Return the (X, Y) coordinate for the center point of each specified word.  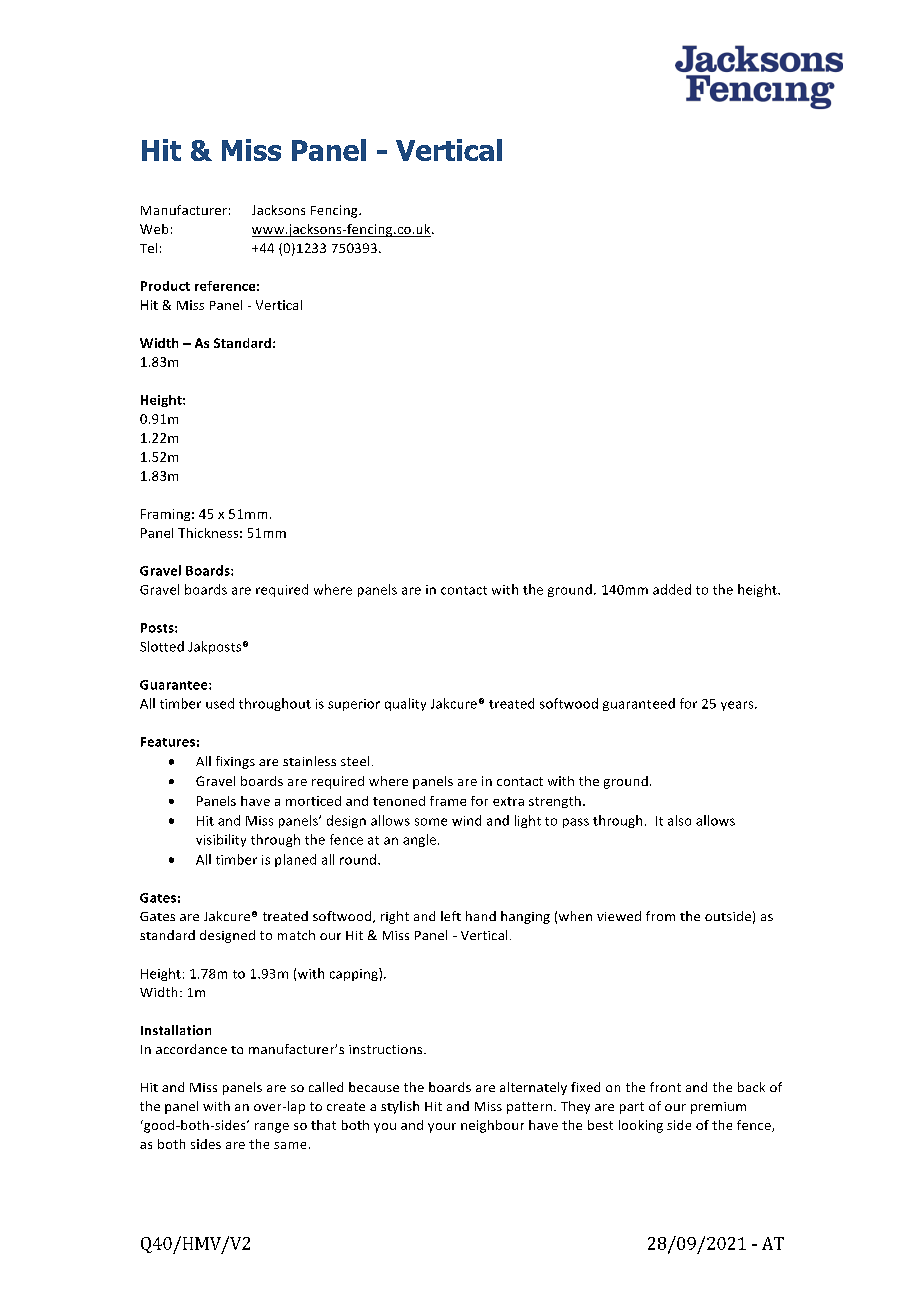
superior (354, 705)
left (451, 916)
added (672, 589)
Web (154, 229)
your (442, 1128)
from (660, 916)
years (738, 706)
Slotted (162, 646)
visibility (221, 840)
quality (405, 704)
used (220, 703)
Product (165, 286)
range (272, 1128)
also (679, 820)
